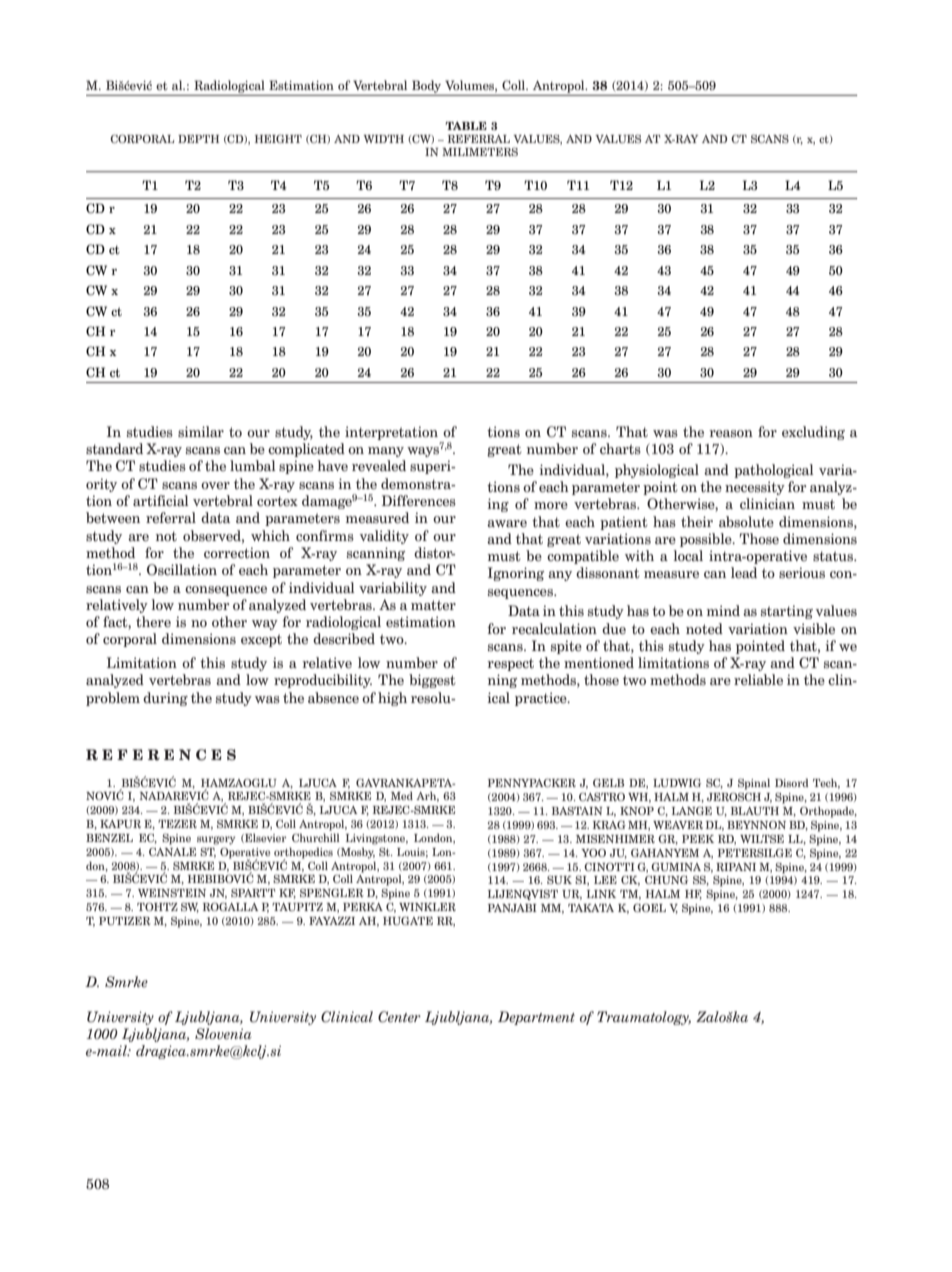 Image resolution: width=952 pixels, height=1272 pixels. I want to click on Traumatology, so click(644, 1018).
